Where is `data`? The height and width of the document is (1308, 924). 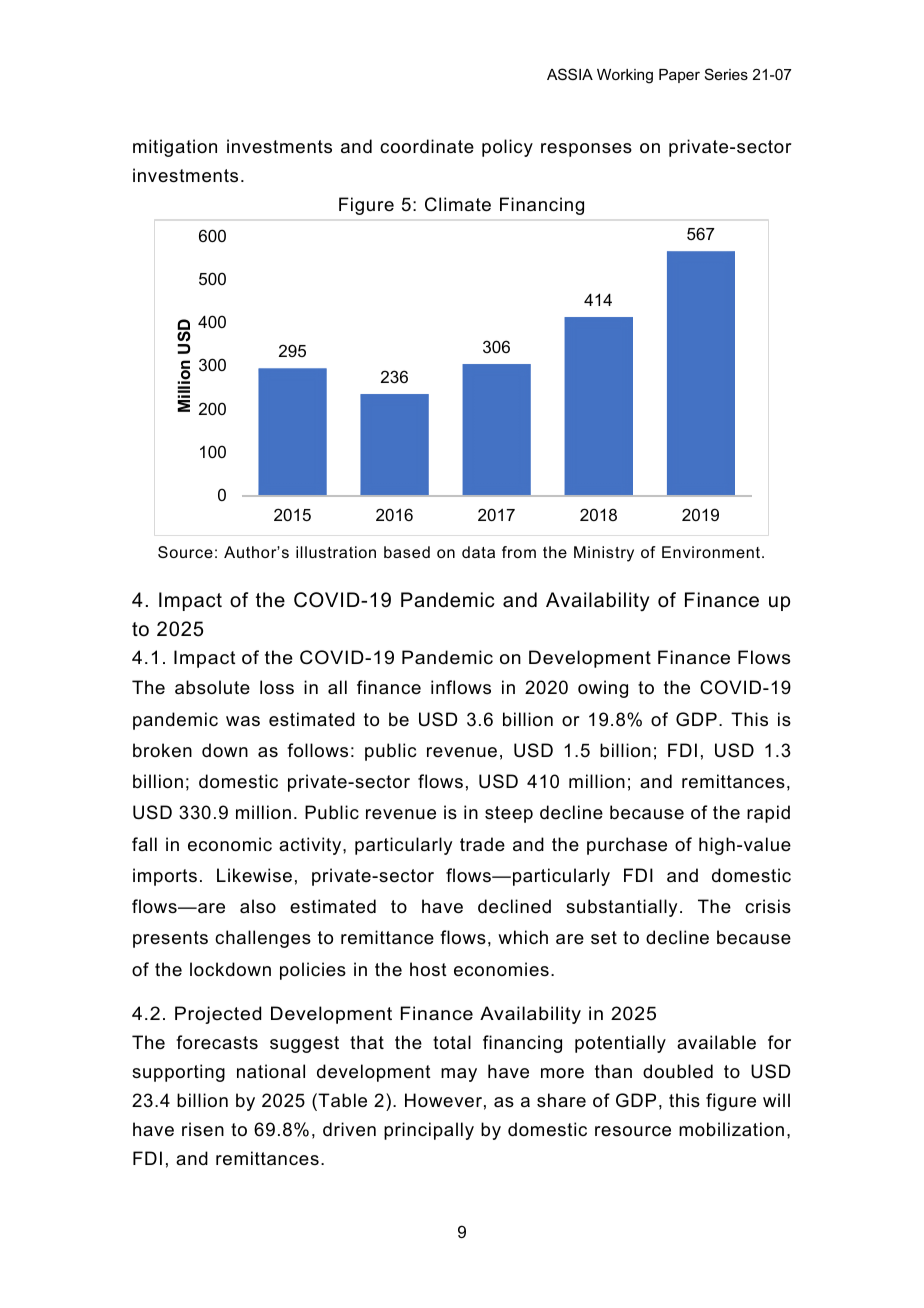
data is located at coordinates (478, 552).
